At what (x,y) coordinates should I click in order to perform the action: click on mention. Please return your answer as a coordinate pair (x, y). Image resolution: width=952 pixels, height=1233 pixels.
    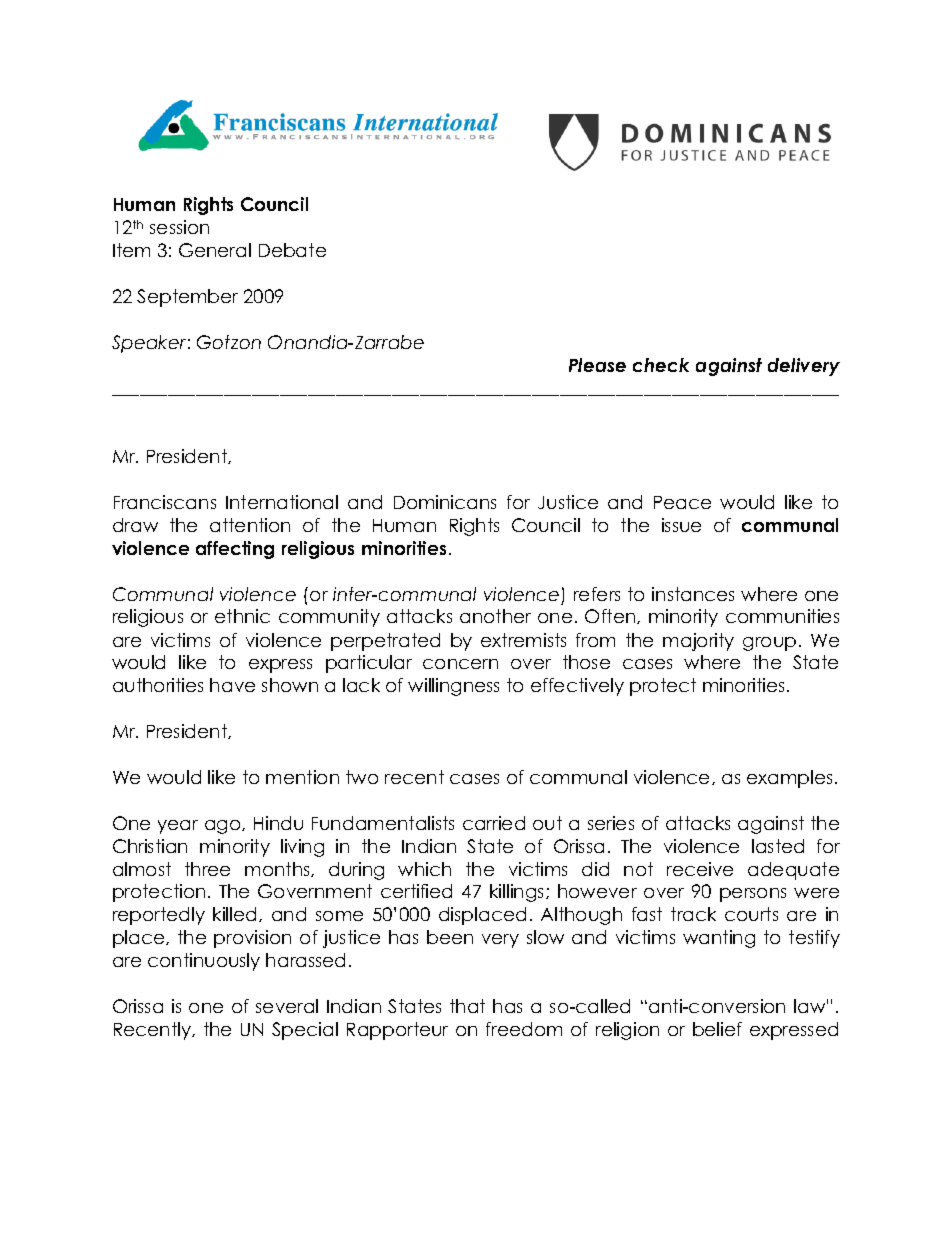
    Looking at the image, I should click on (302, 777).
